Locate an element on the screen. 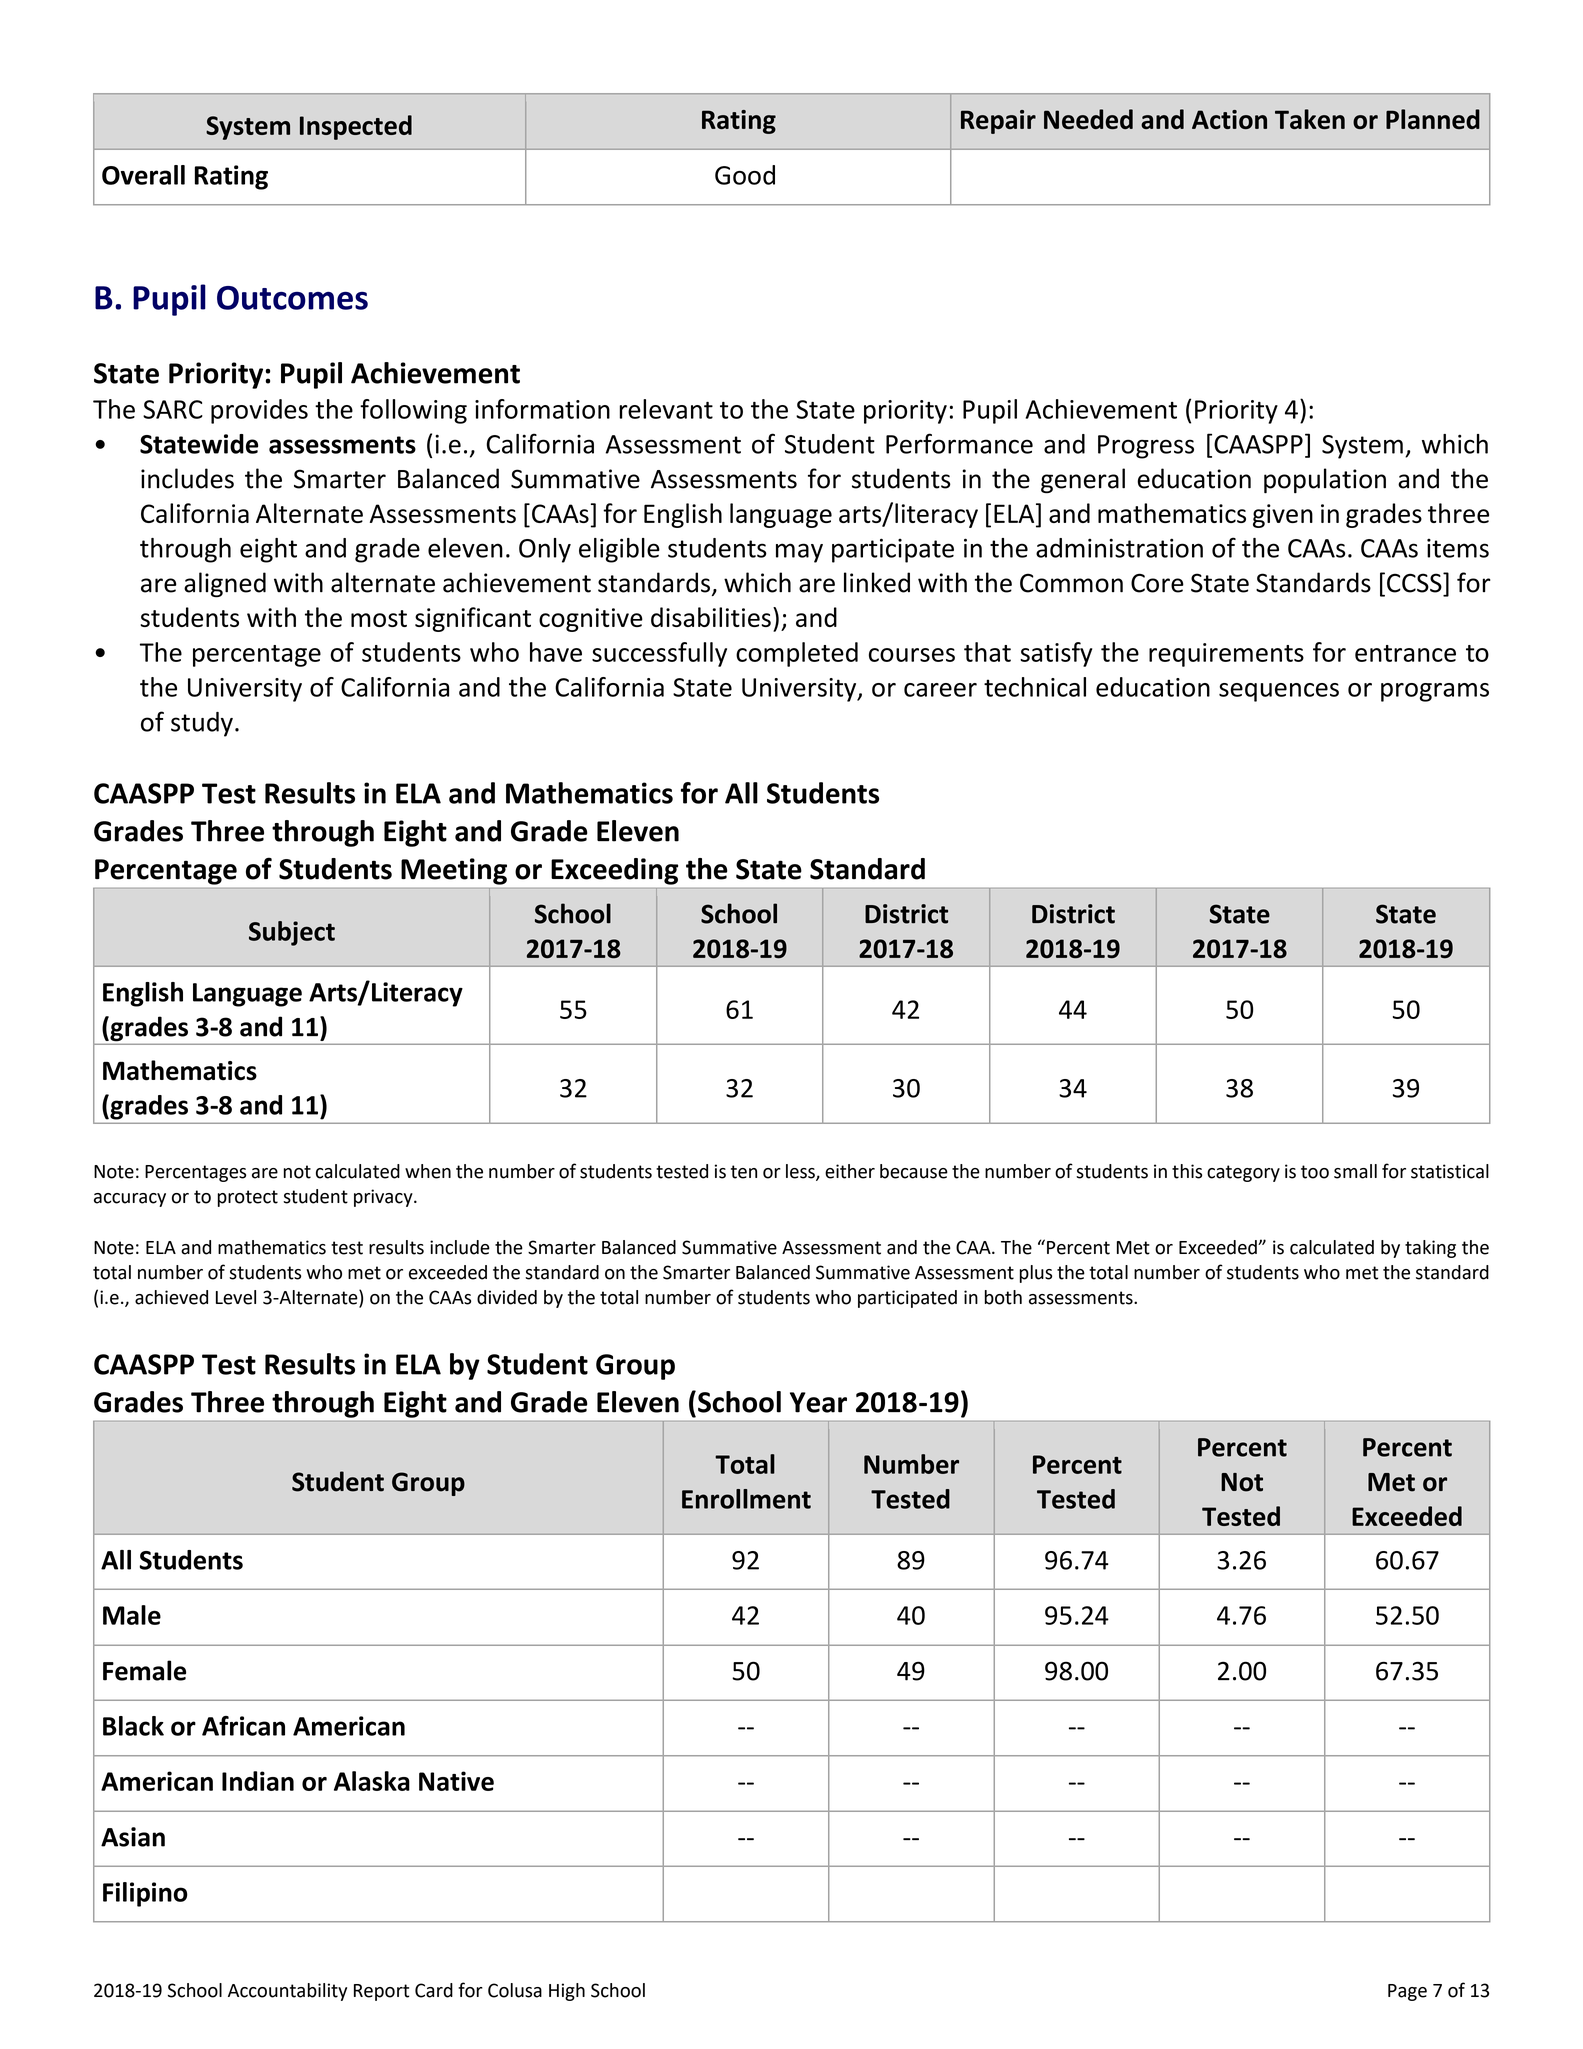 The image size is (1583, 2049). Enrollment is located at coordinates (746, 1499).
